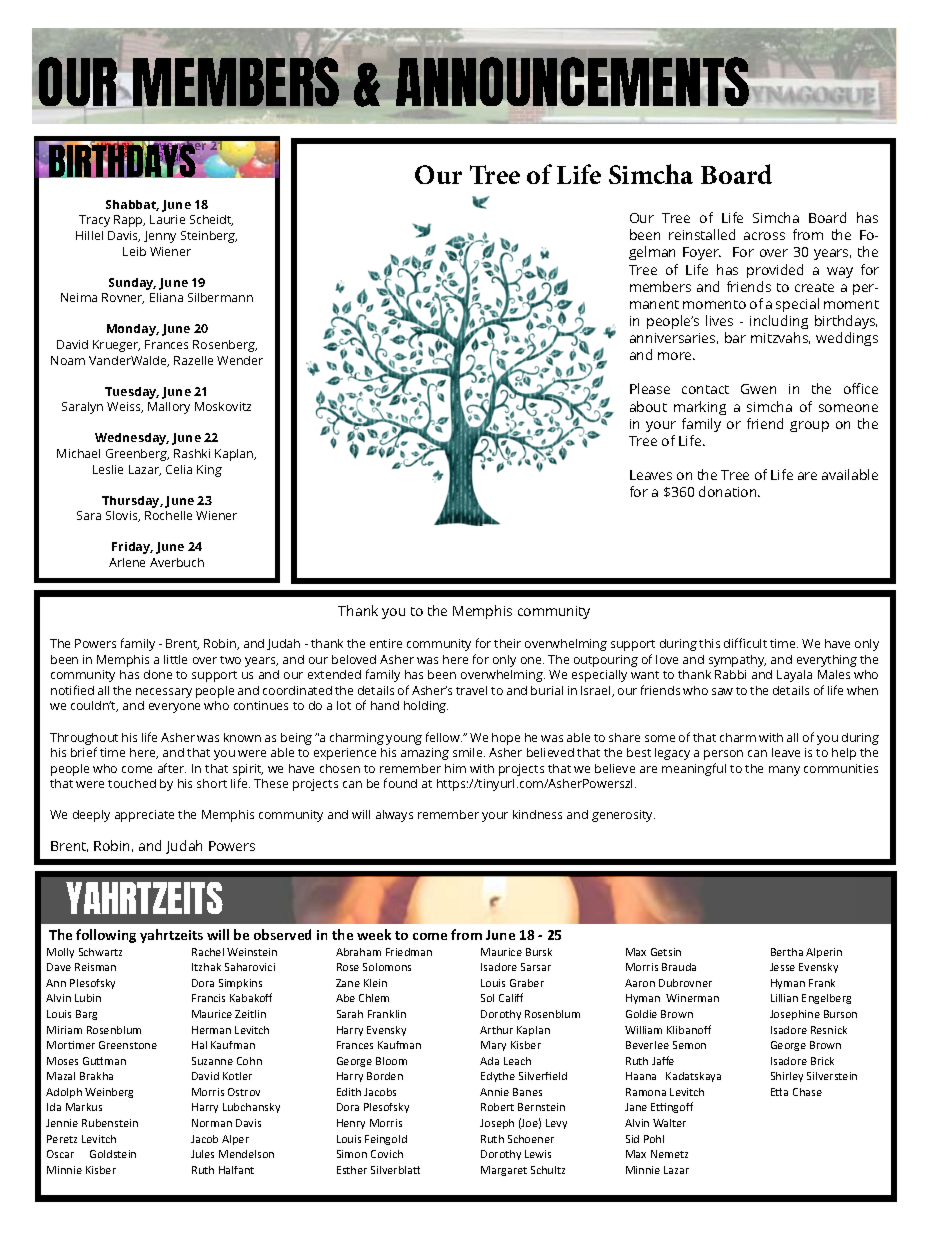  I want to click on Rabbi, so click(730, 674).
